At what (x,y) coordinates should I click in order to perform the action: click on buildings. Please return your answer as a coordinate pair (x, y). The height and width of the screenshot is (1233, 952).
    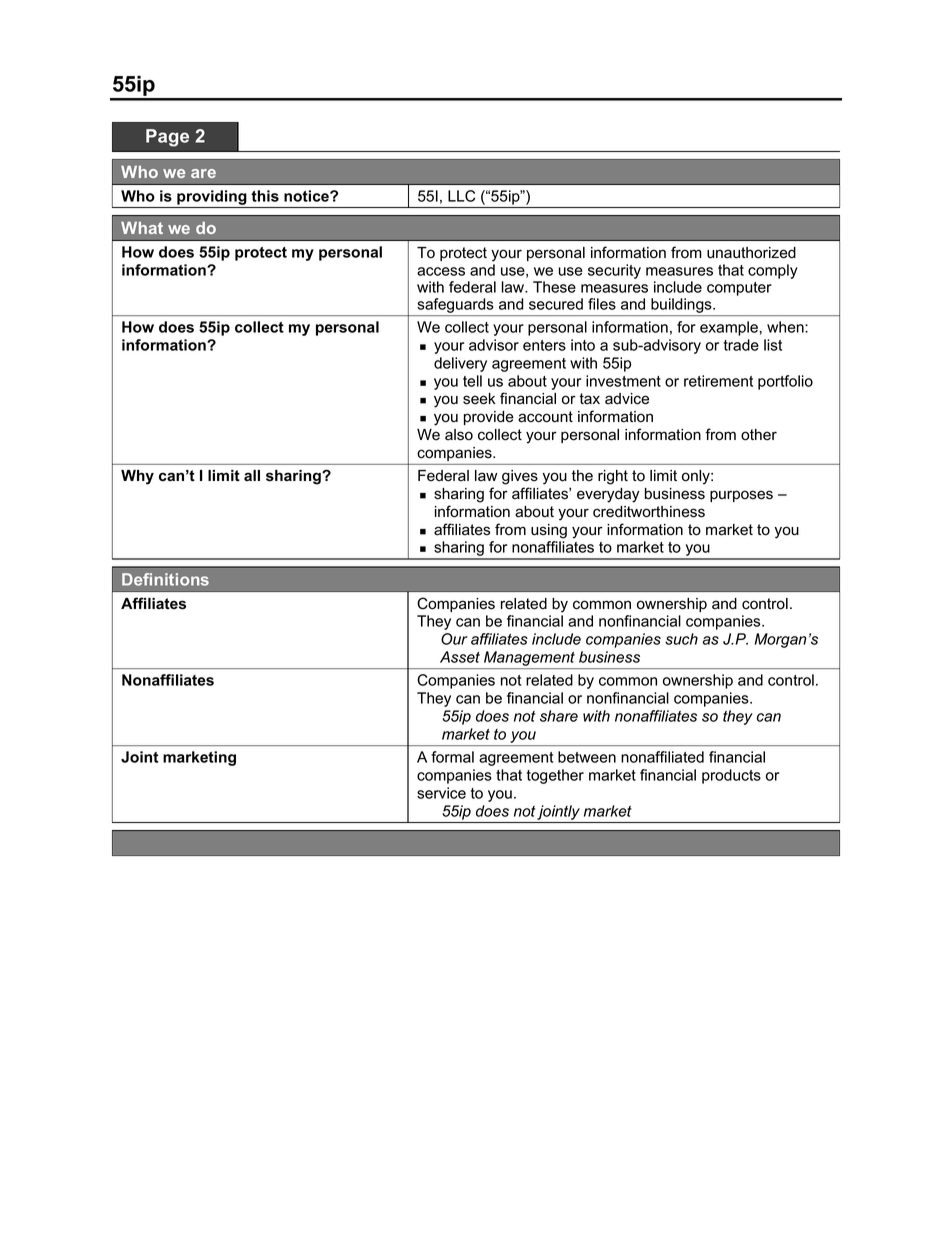
    Looking at the image, I should click on (681, 307).
